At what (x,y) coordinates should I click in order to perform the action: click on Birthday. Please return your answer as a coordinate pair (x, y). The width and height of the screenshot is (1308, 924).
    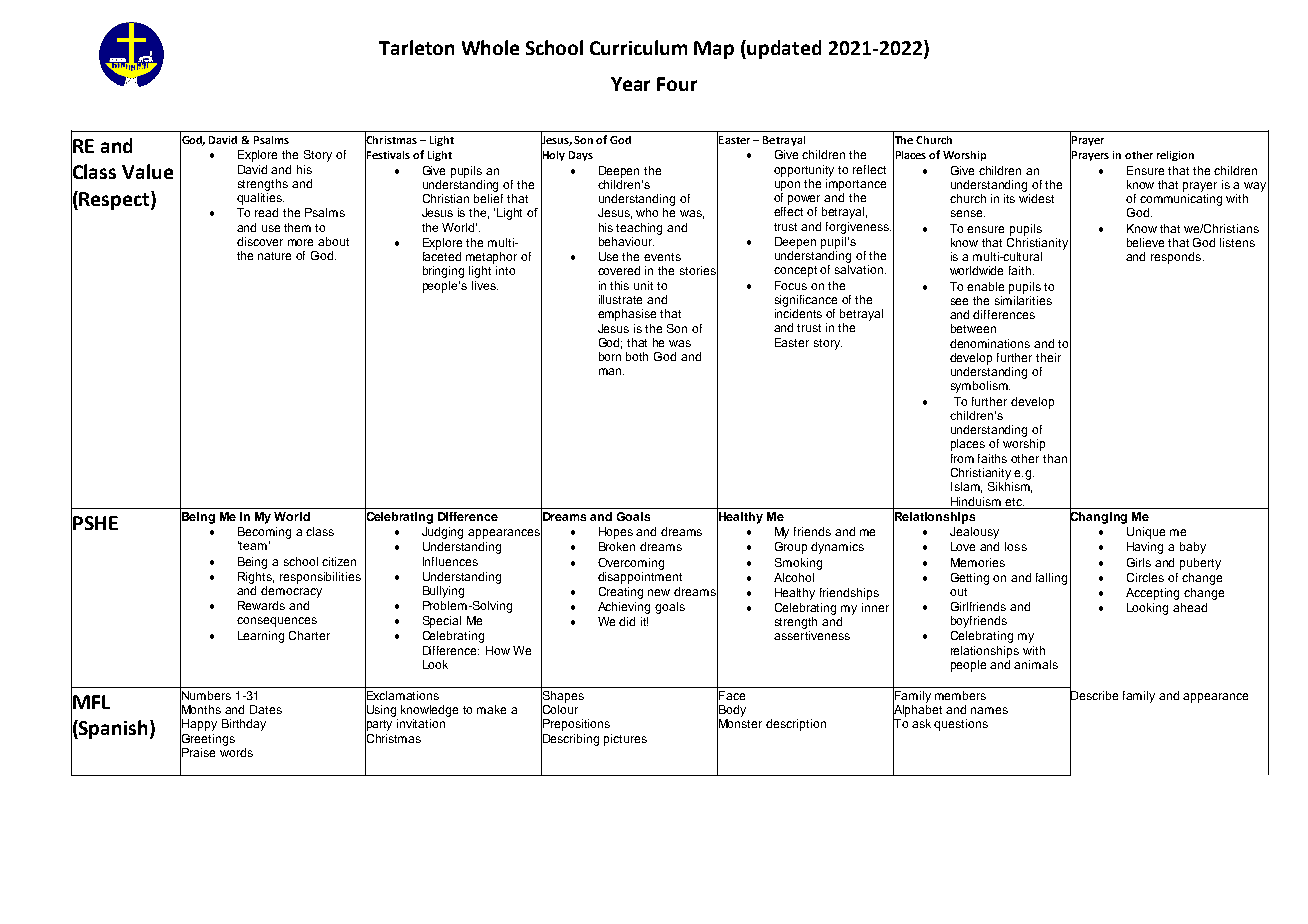
    Looking at the image, I should click on (244, 725).
